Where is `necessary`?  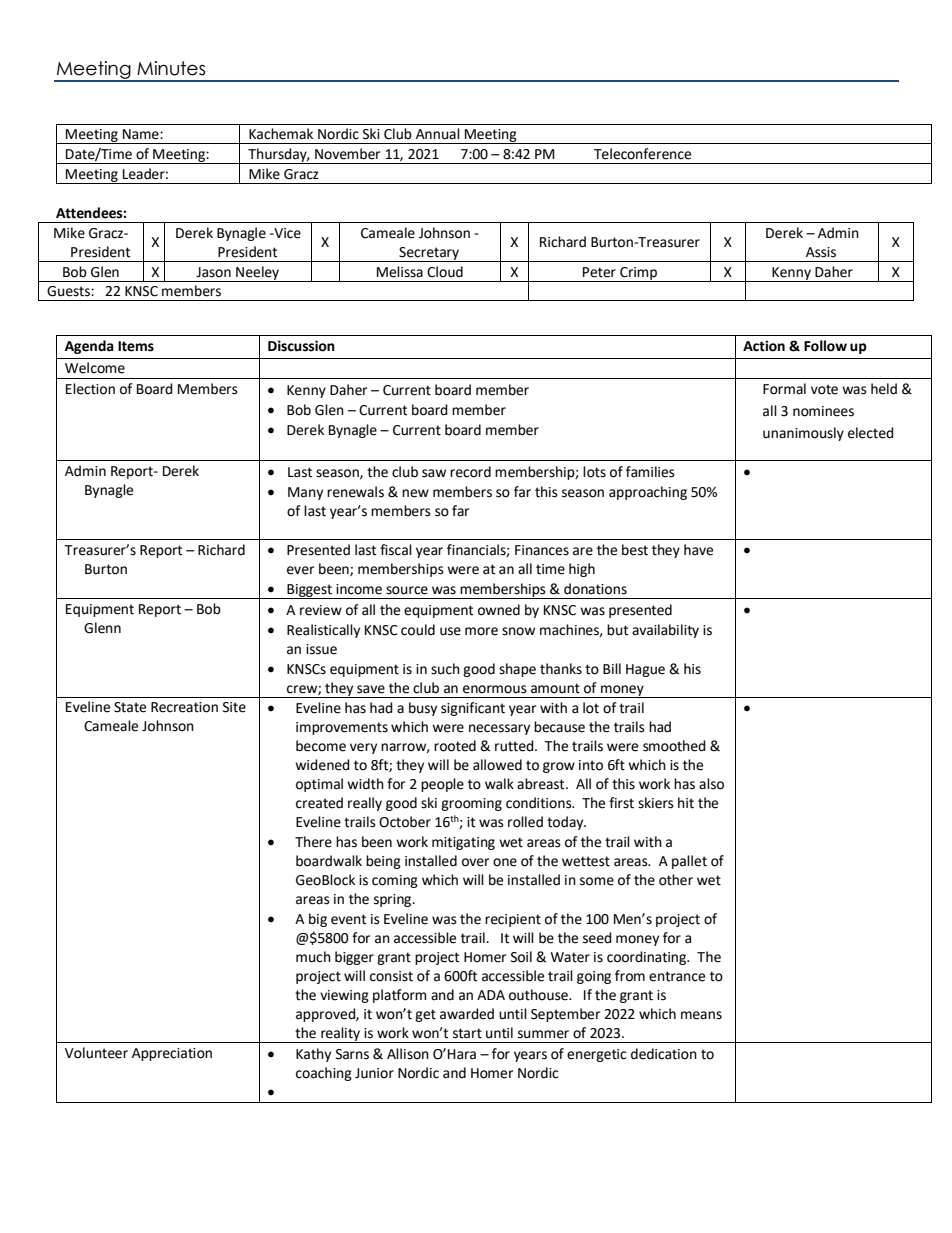 necessary is located at coordinates (499, 729).
